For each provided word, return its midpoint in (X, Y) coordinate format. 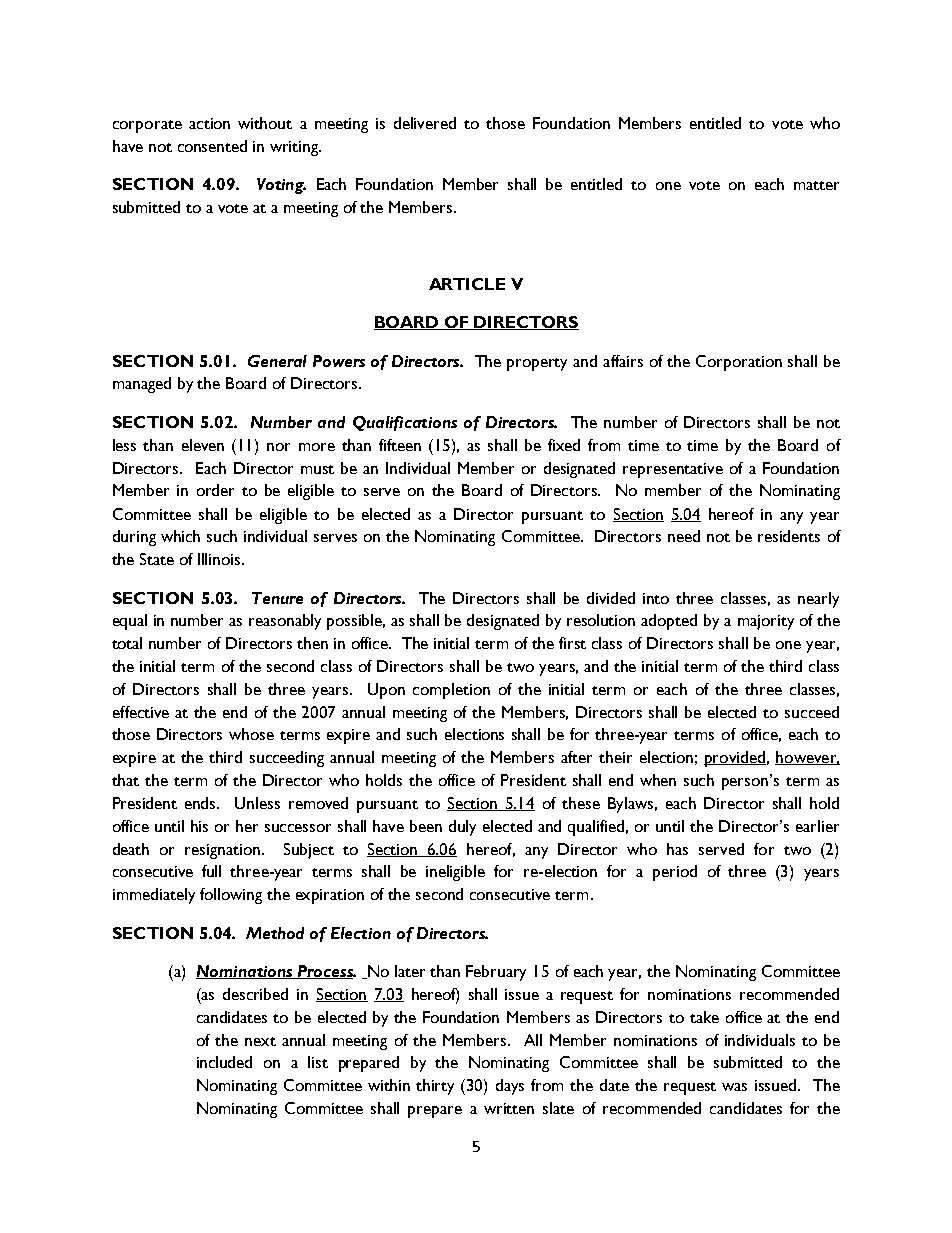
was (734, 1087)
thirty (435, 1087)
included (224, 1062)
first (572, 643)
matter (816, 185)
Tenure (277, 598)
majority (766, 622)
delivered (425, 123)
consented (212, 146)
